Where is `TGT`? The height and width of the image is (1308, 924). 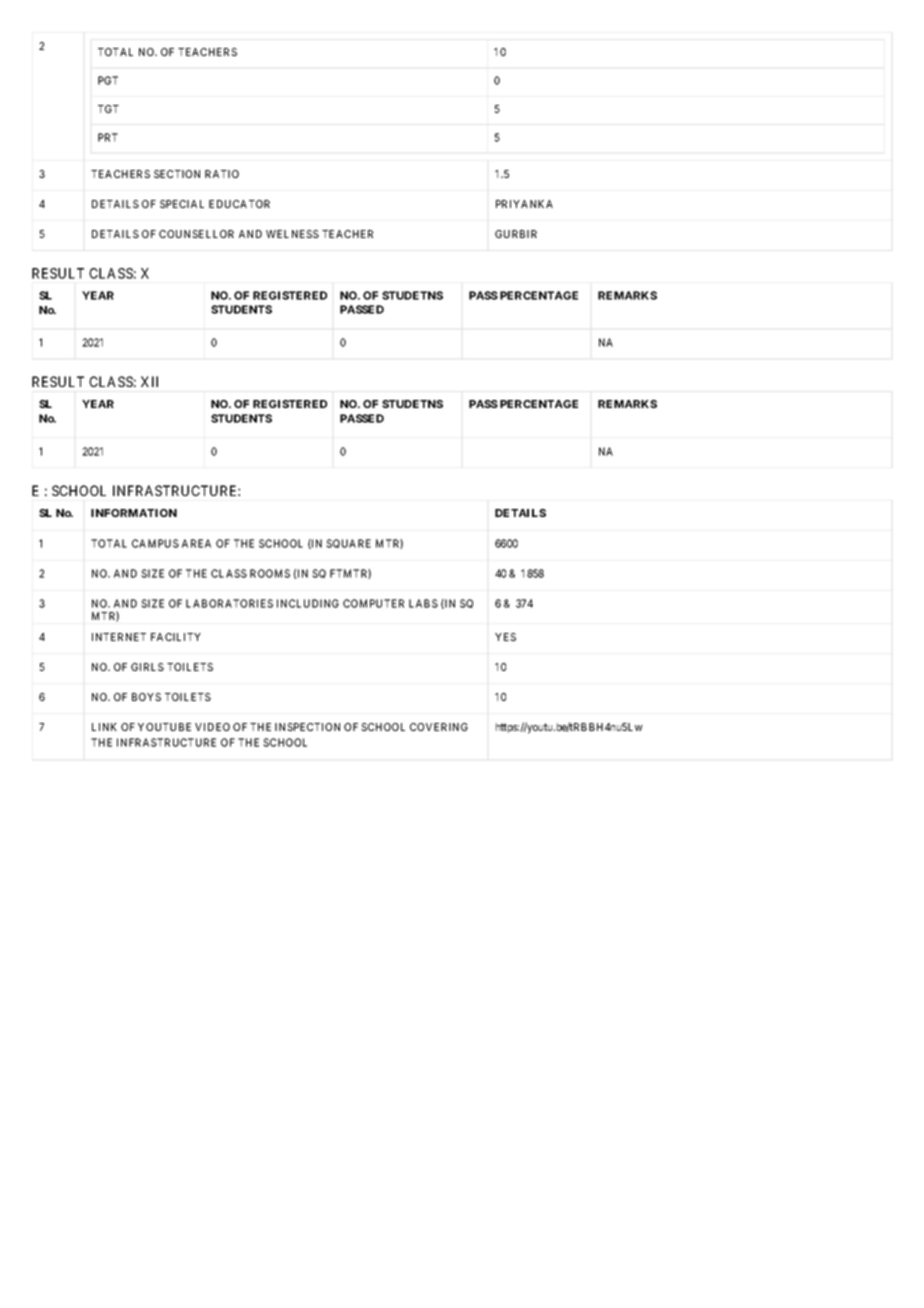 TGT is located at coordinates (108, 109).
